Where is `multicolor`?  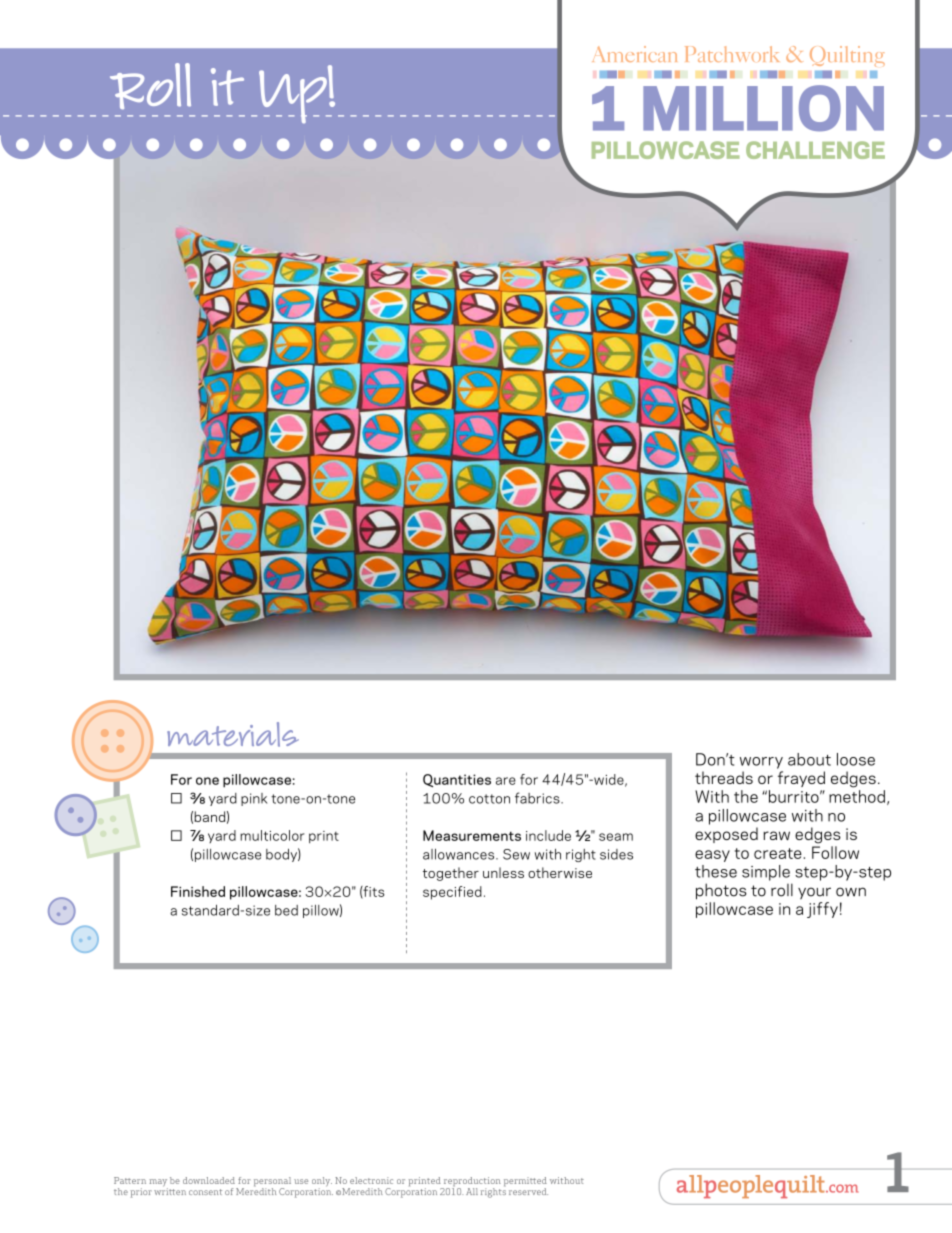 multicolor is located at coordinates (272, 835).
